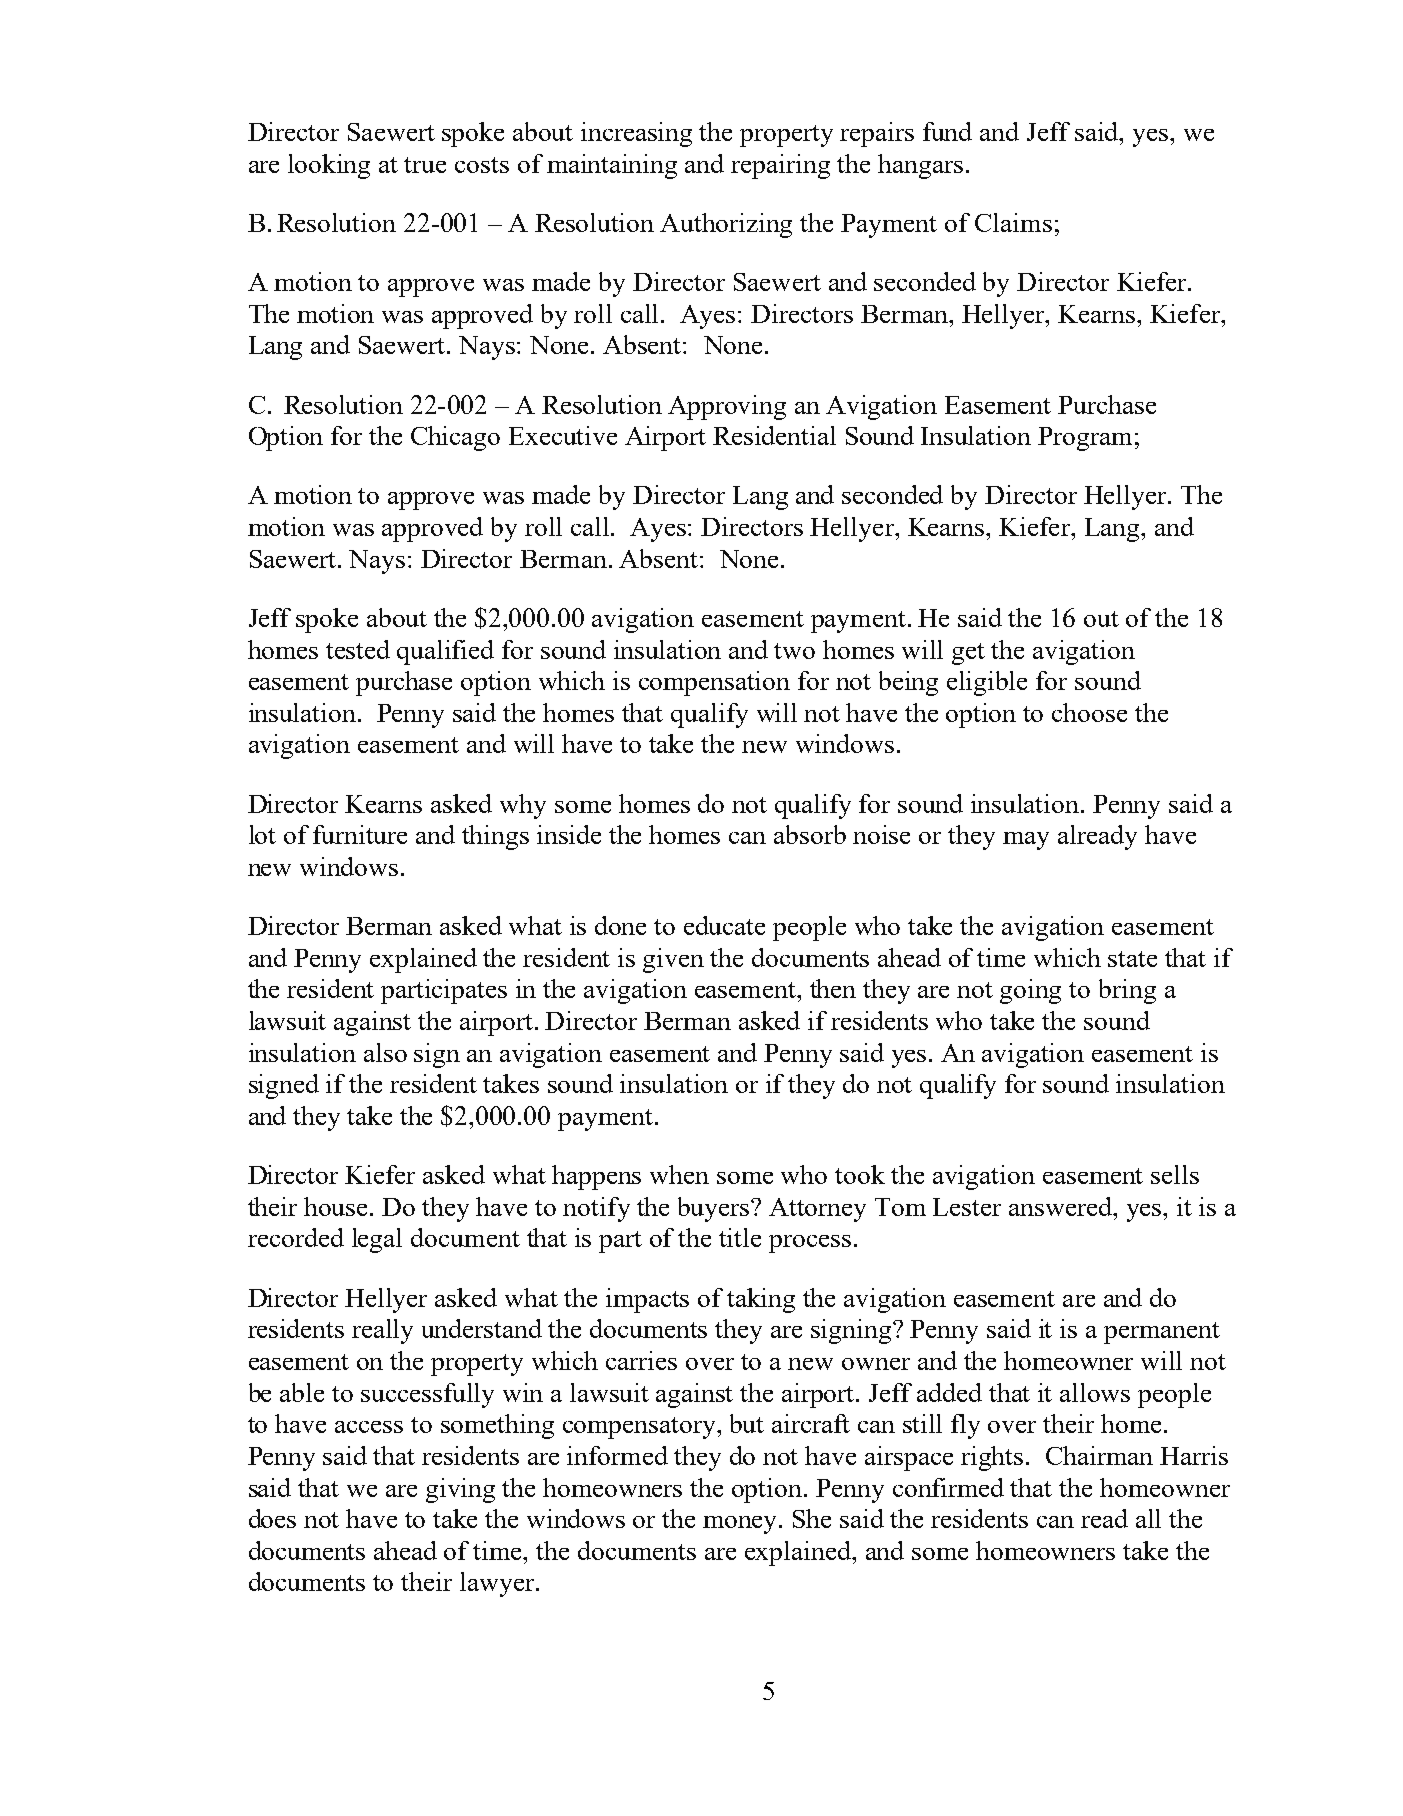 The height and width of the screenshot is (1816, 1403). What do you see at coordinates (715, 1209) in the screenshot?
I see `buyers` at bounding box center [715, 1209].
